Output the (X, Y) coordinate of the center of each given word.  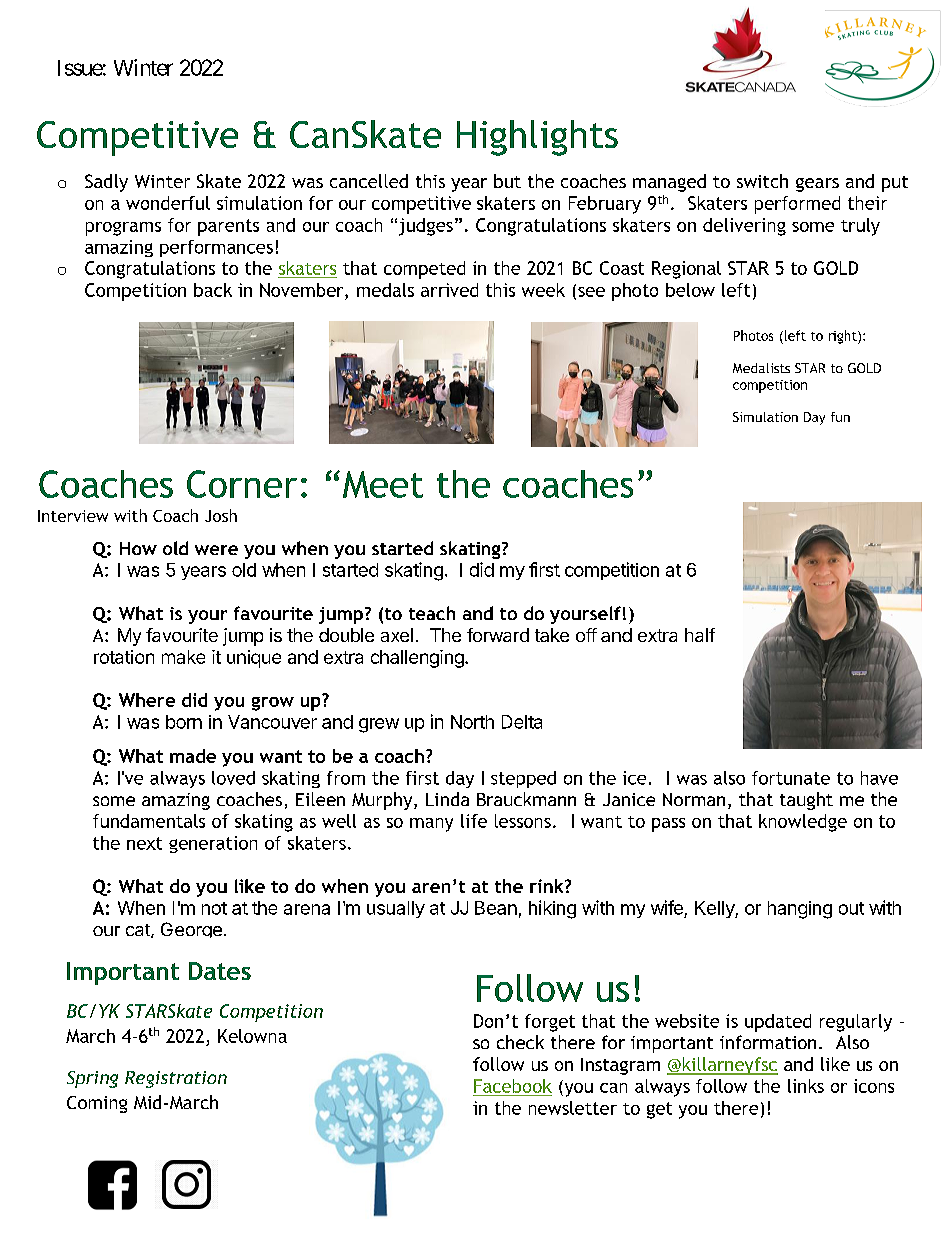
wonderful (168, 203)
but (507, 181)
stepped (523, 779)
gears (817, 185)
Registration (176, 1079)
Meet (383, 484)
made (193, 756)
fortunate (791, 778)
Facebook (513, 1086)
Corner (242, 484)
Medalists (761, 368)
